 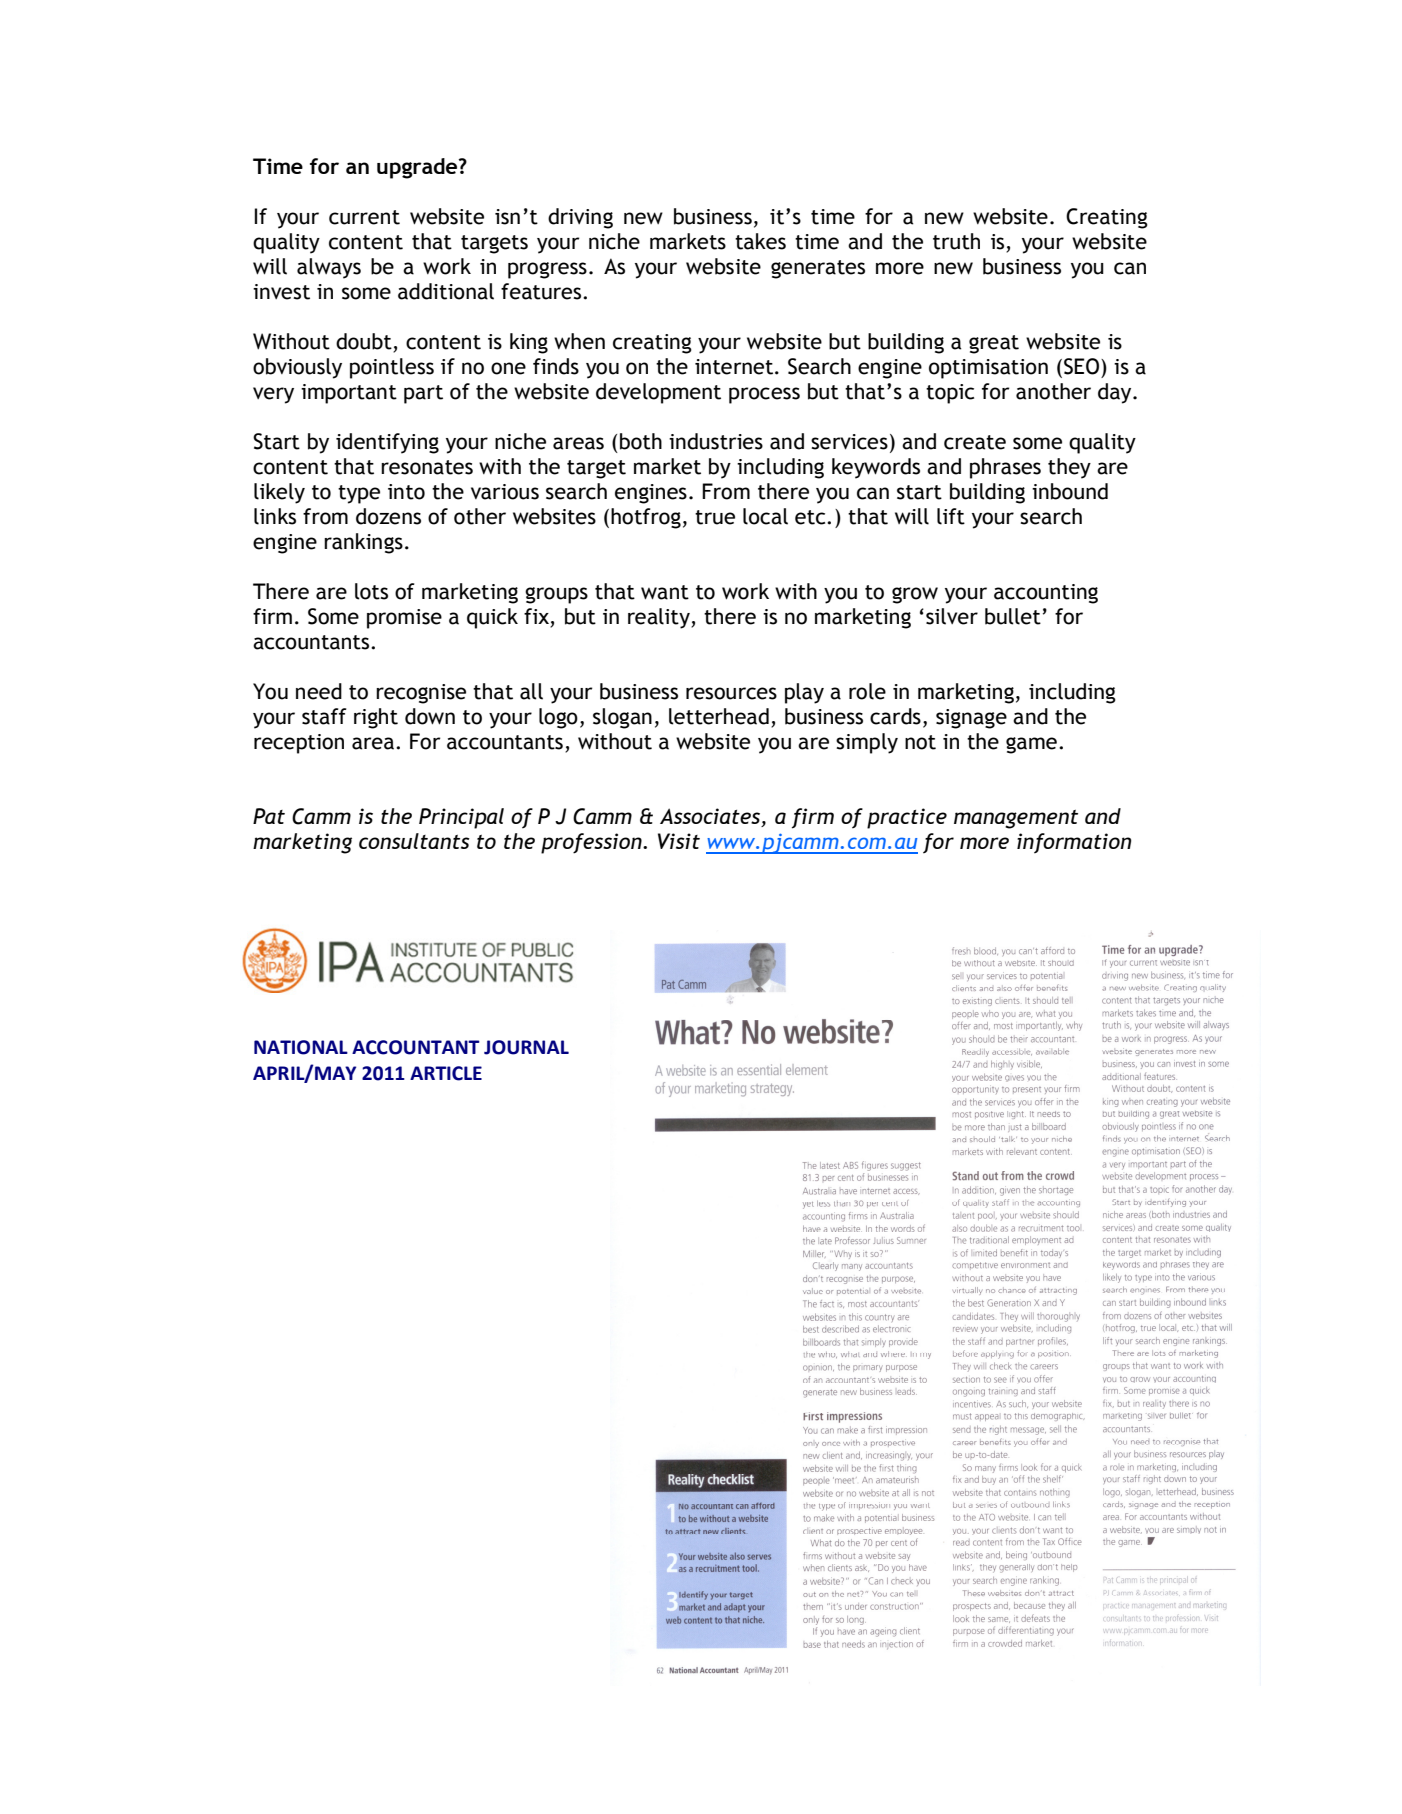 I want to click on reception, so click(x=299, y=744).
